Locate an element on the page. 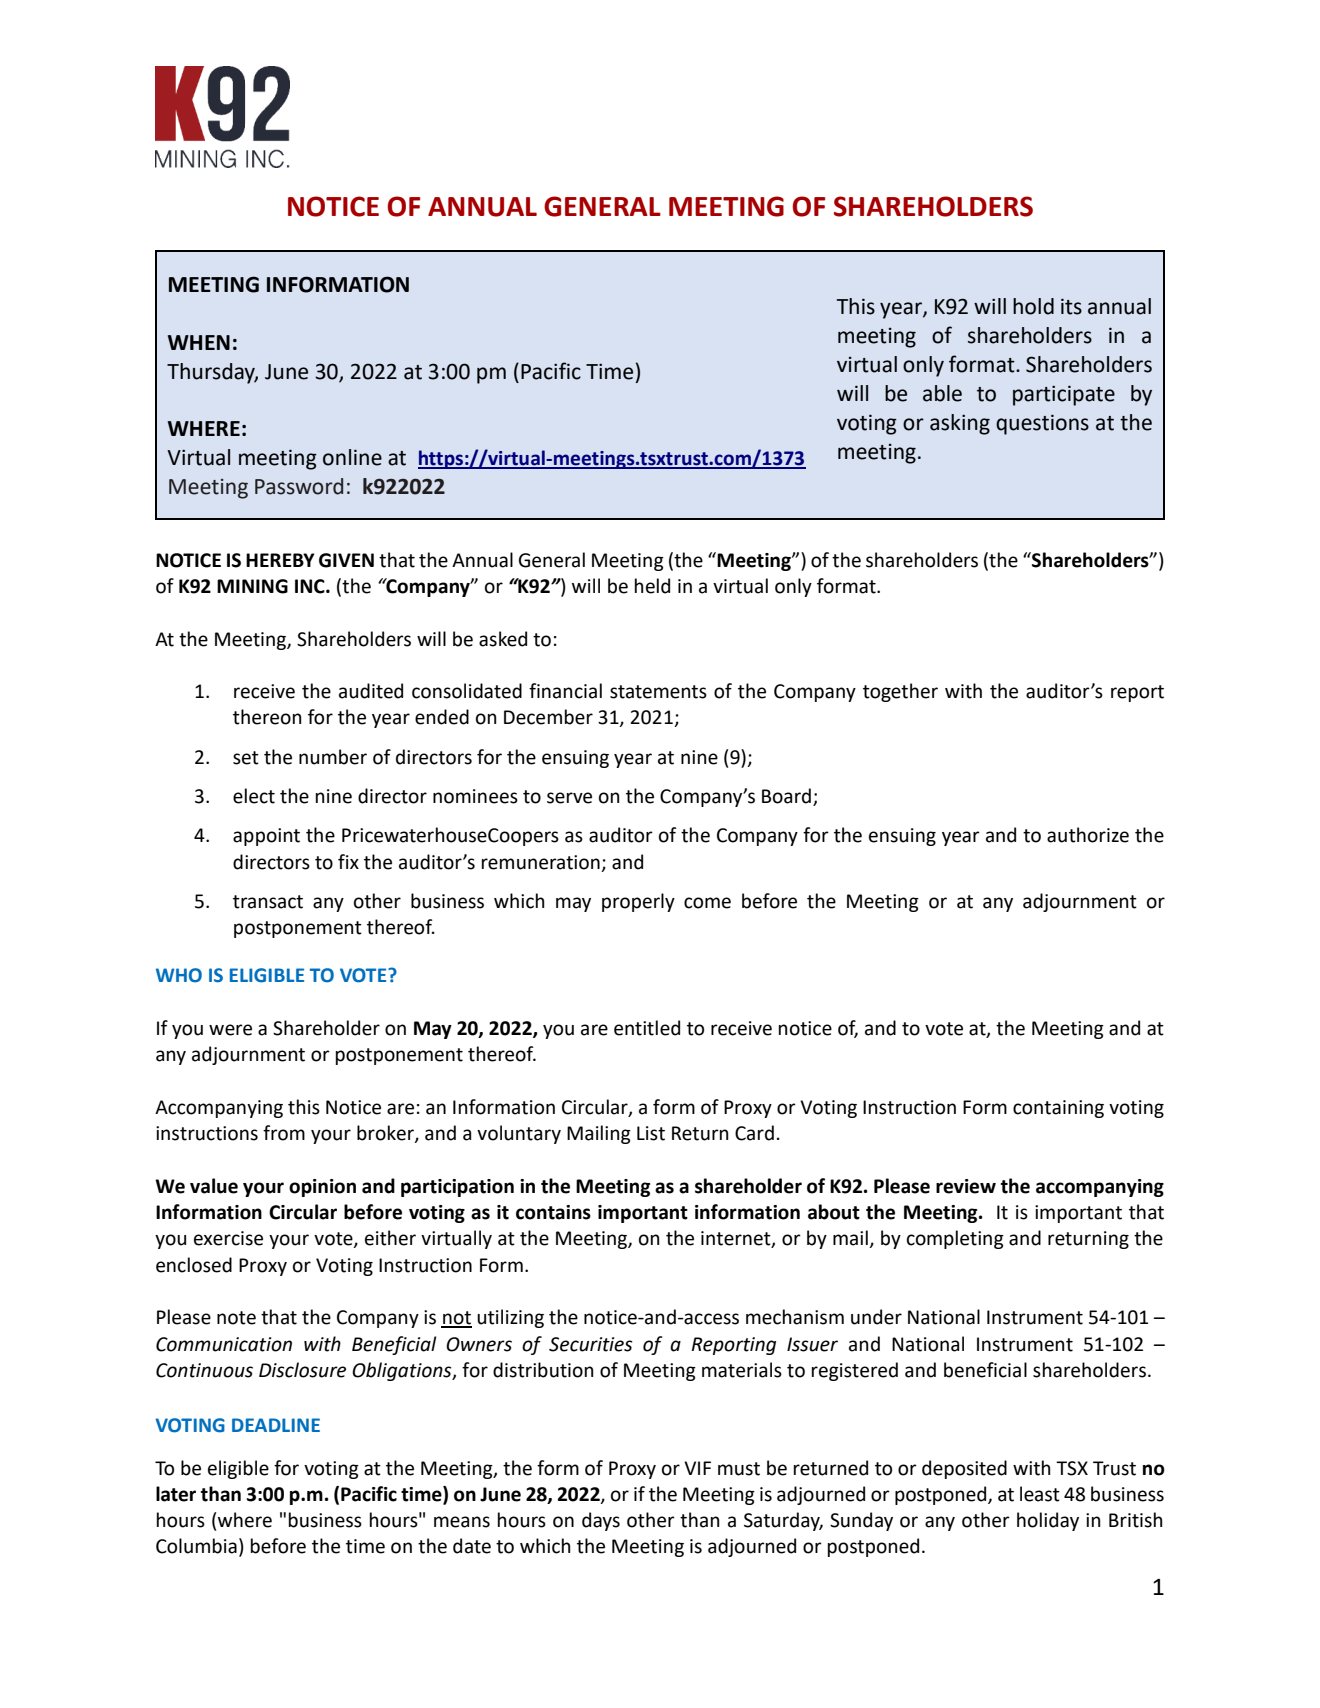 The image size is (1320, 1708). statements is located at coordinates (658, 692).
